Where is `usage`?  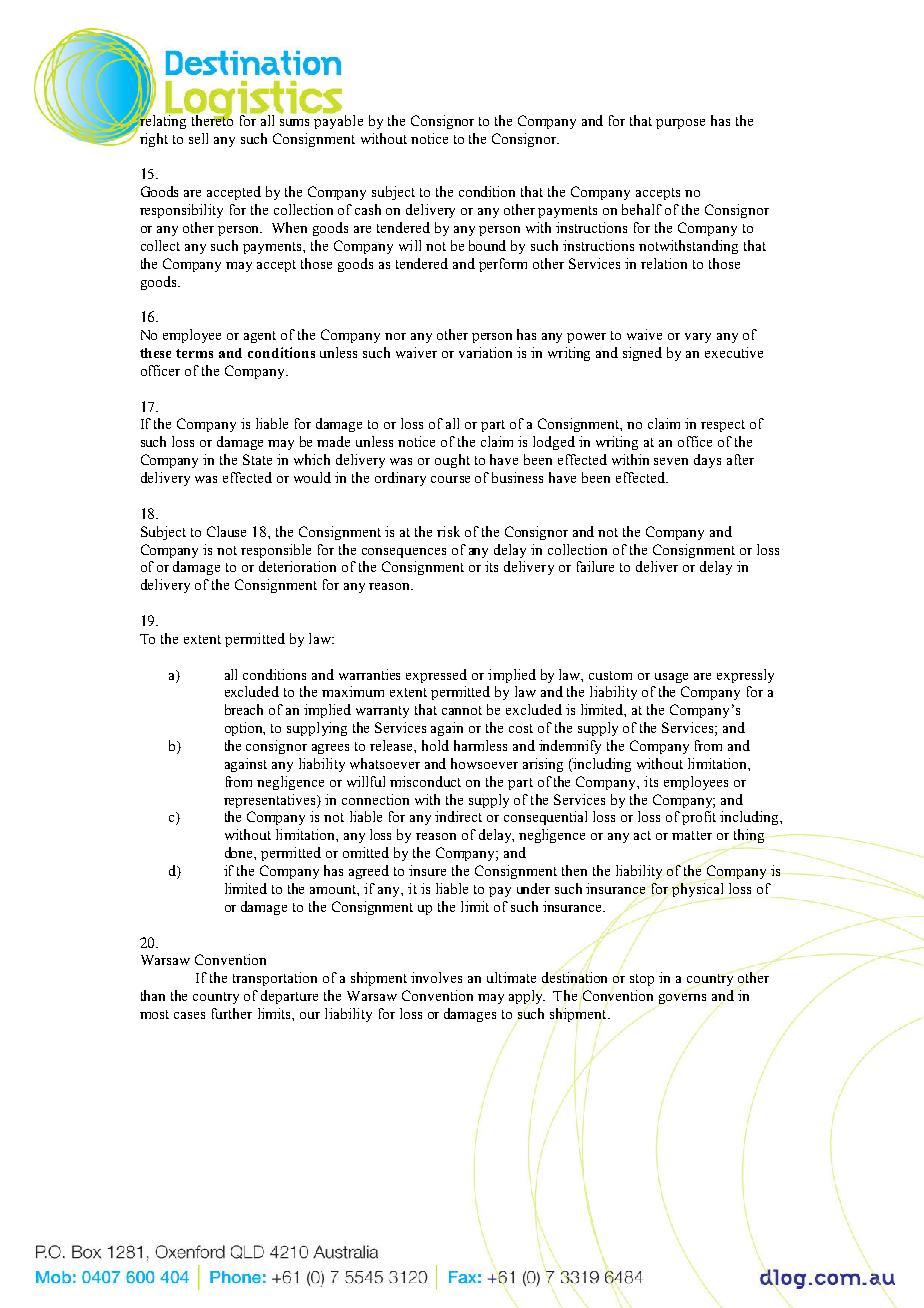 usage is located at coordinates (671, 678).
